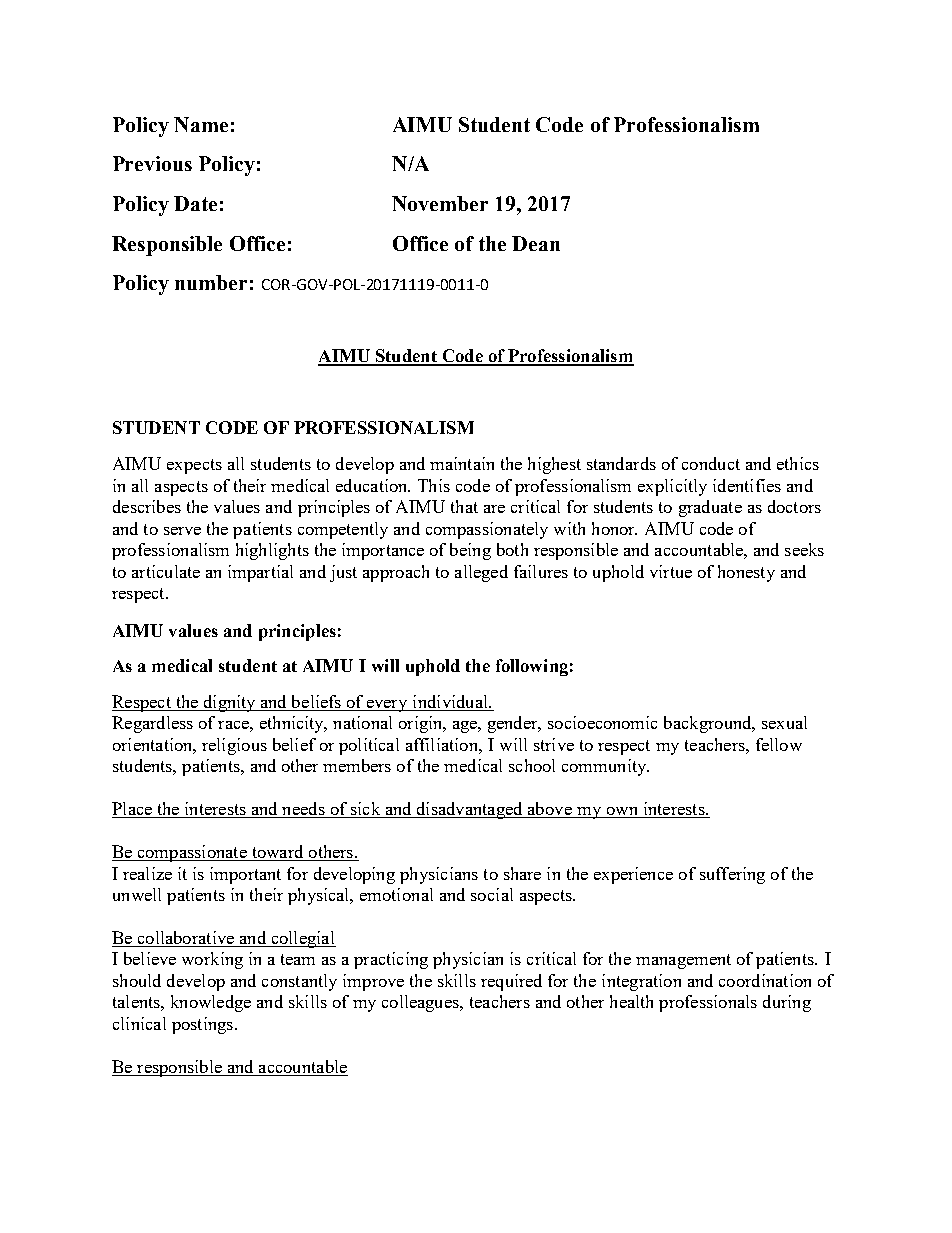 The height and width of the document is (1233, 952). What do you see at coordinates (421, 1003) in the document?
I see `colleagues` at bounding box center [421, 1003].
